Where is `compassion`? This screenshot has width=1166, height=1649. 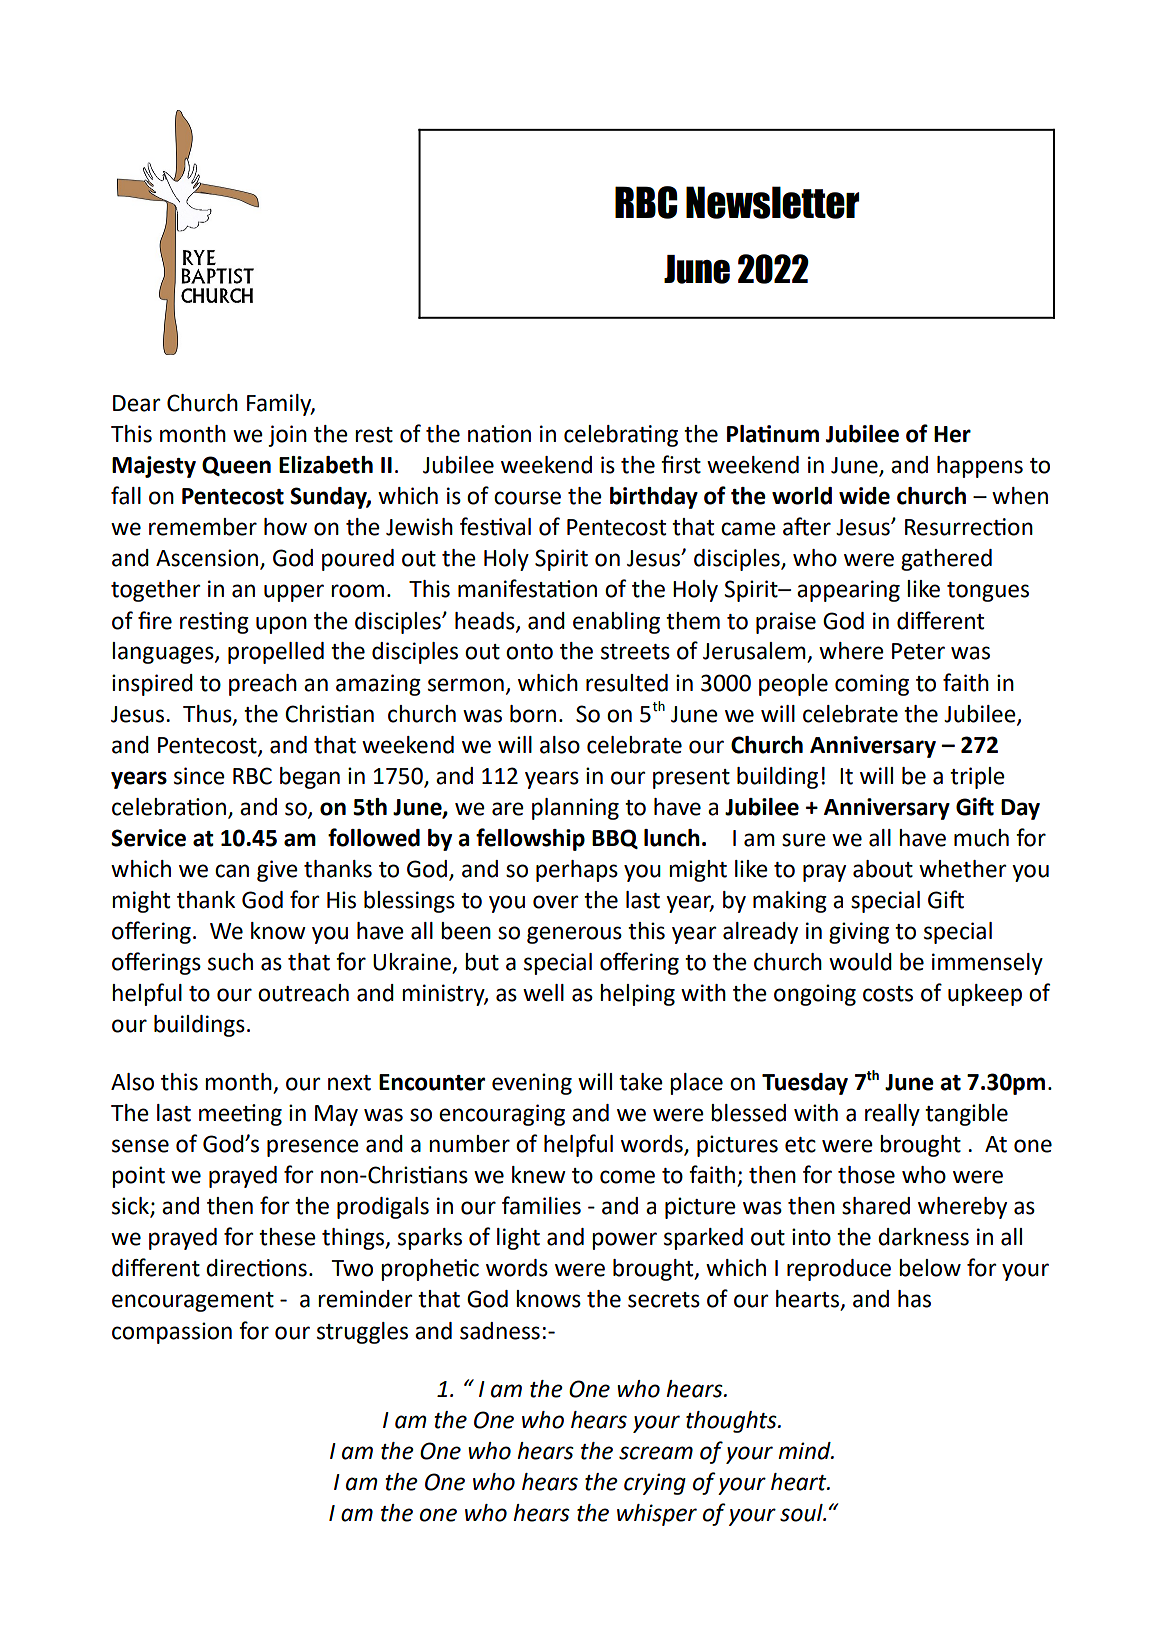
compassion is located at coordinates (172, 1333).
